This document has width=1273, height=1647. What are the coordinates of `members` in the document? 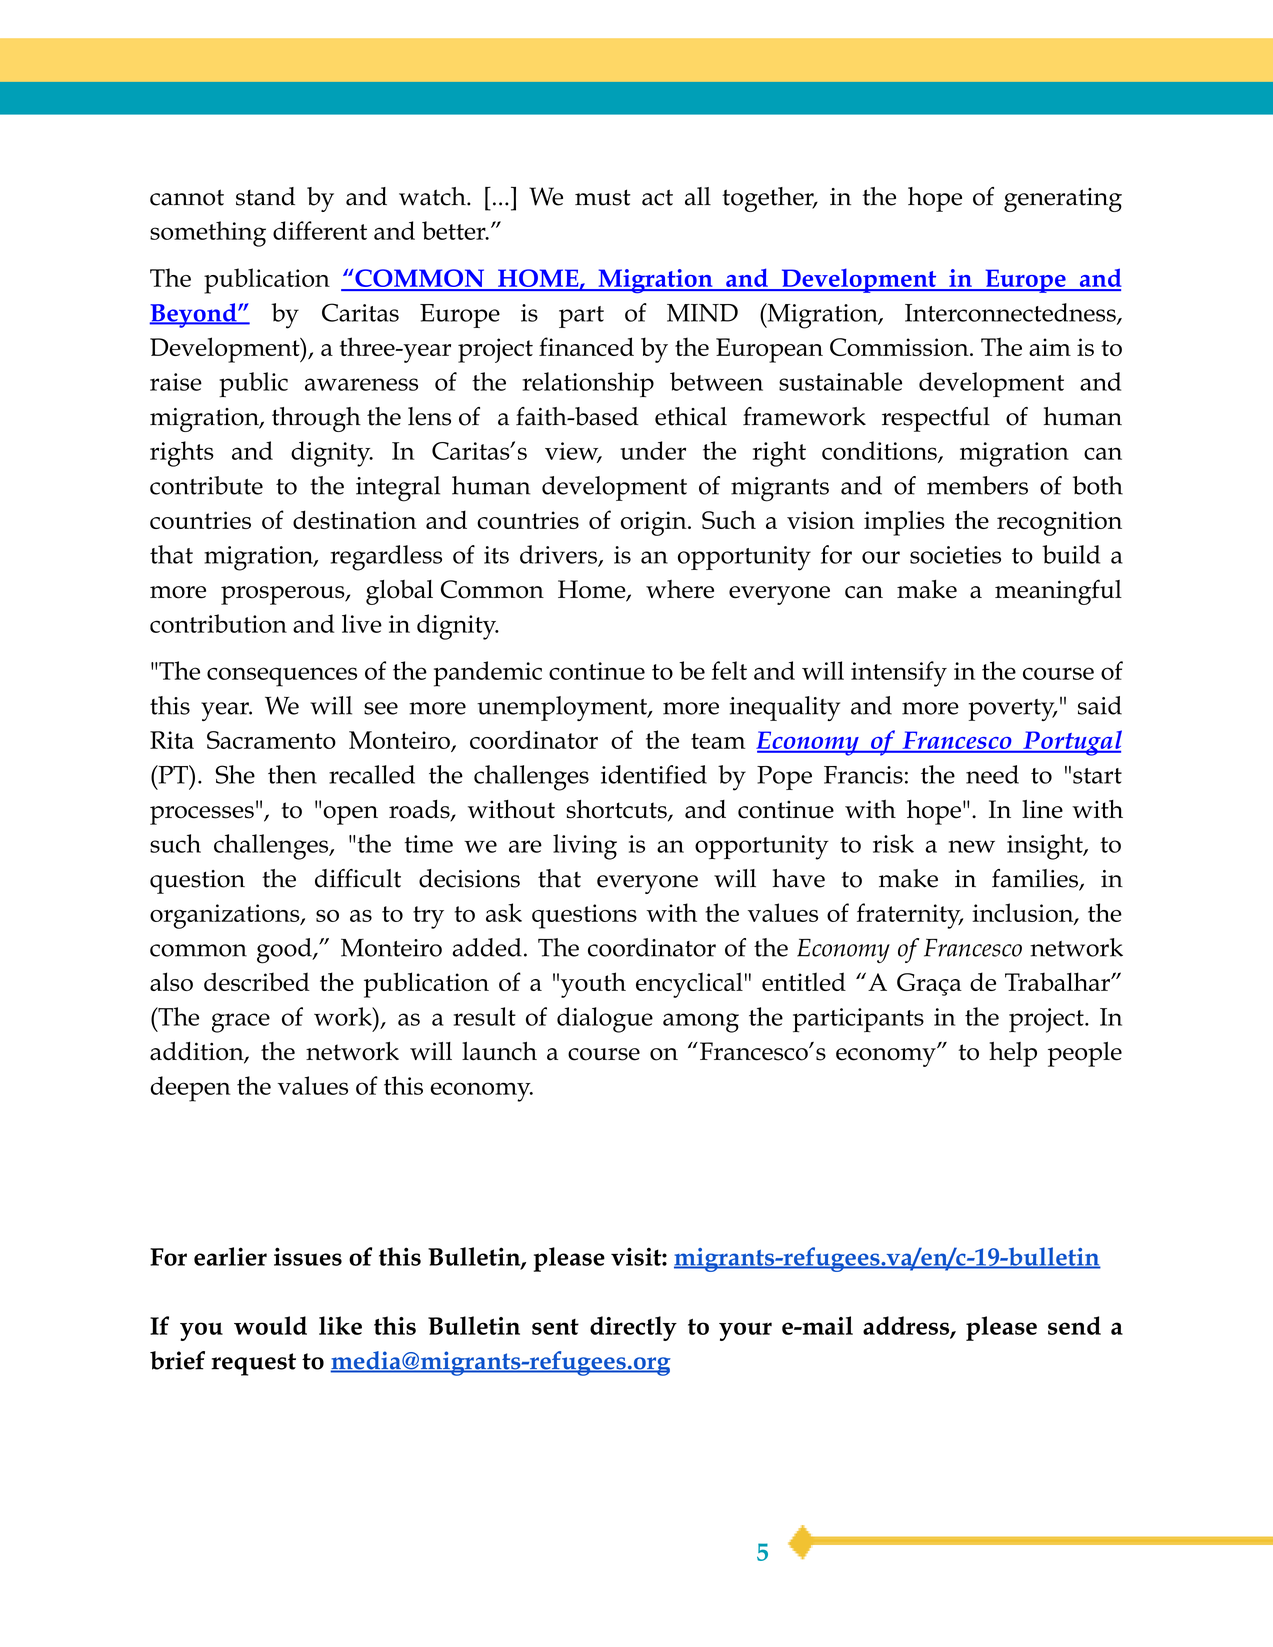 It's located at (977, 485).
